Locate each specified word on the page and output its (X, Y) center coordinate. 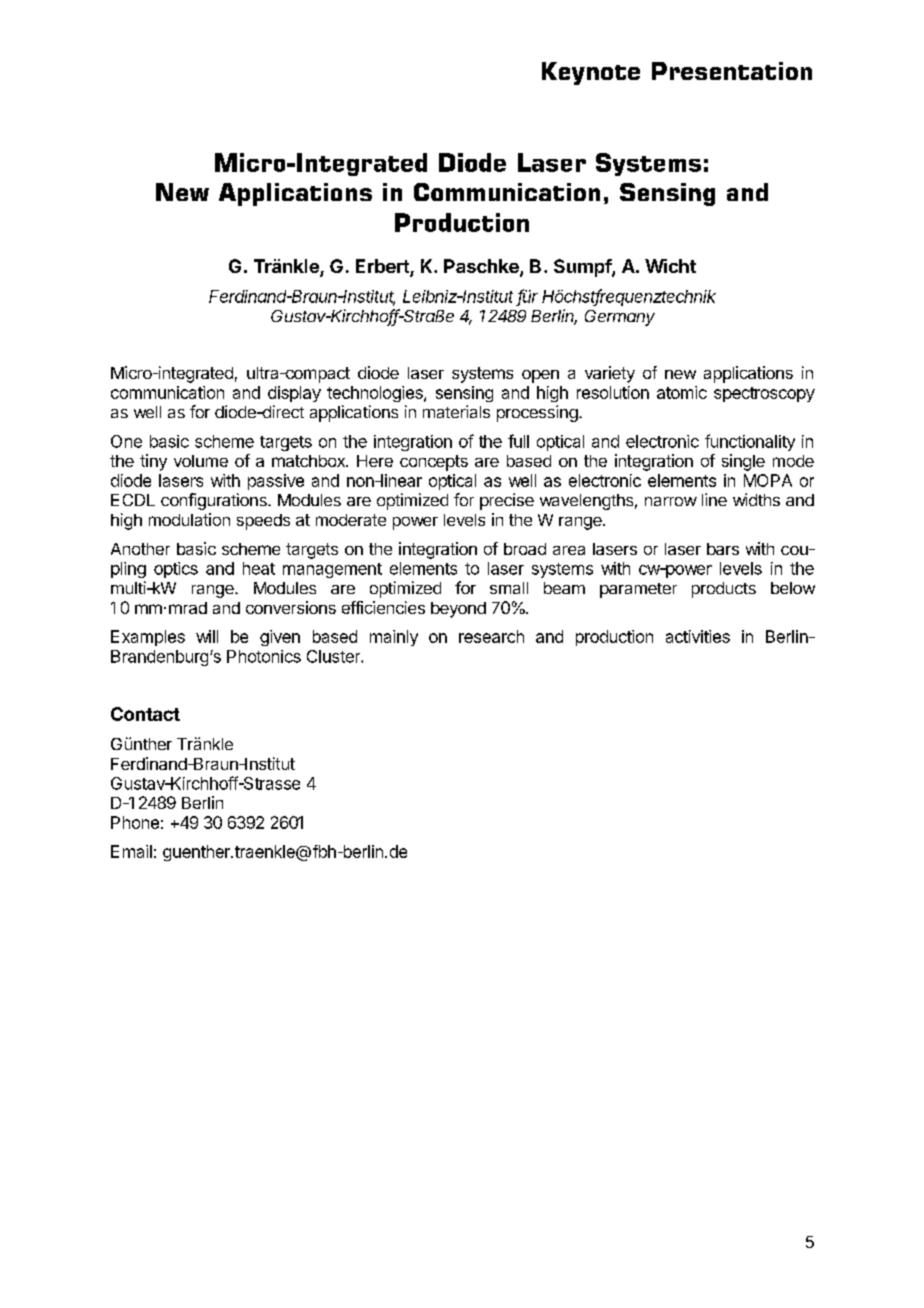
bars (723, 549)
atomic (682, 392)
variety (610, 374)
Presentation (732, 71)
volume (201, 461)
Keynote (591, 73)
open (540, 376)
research (491, 636)
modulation (189, 519)
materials (456, 411)
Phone (135, 822)
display (294, 394)
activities (698, 636)
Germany (620, 318)
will (207, 636)
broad (525, 549)
